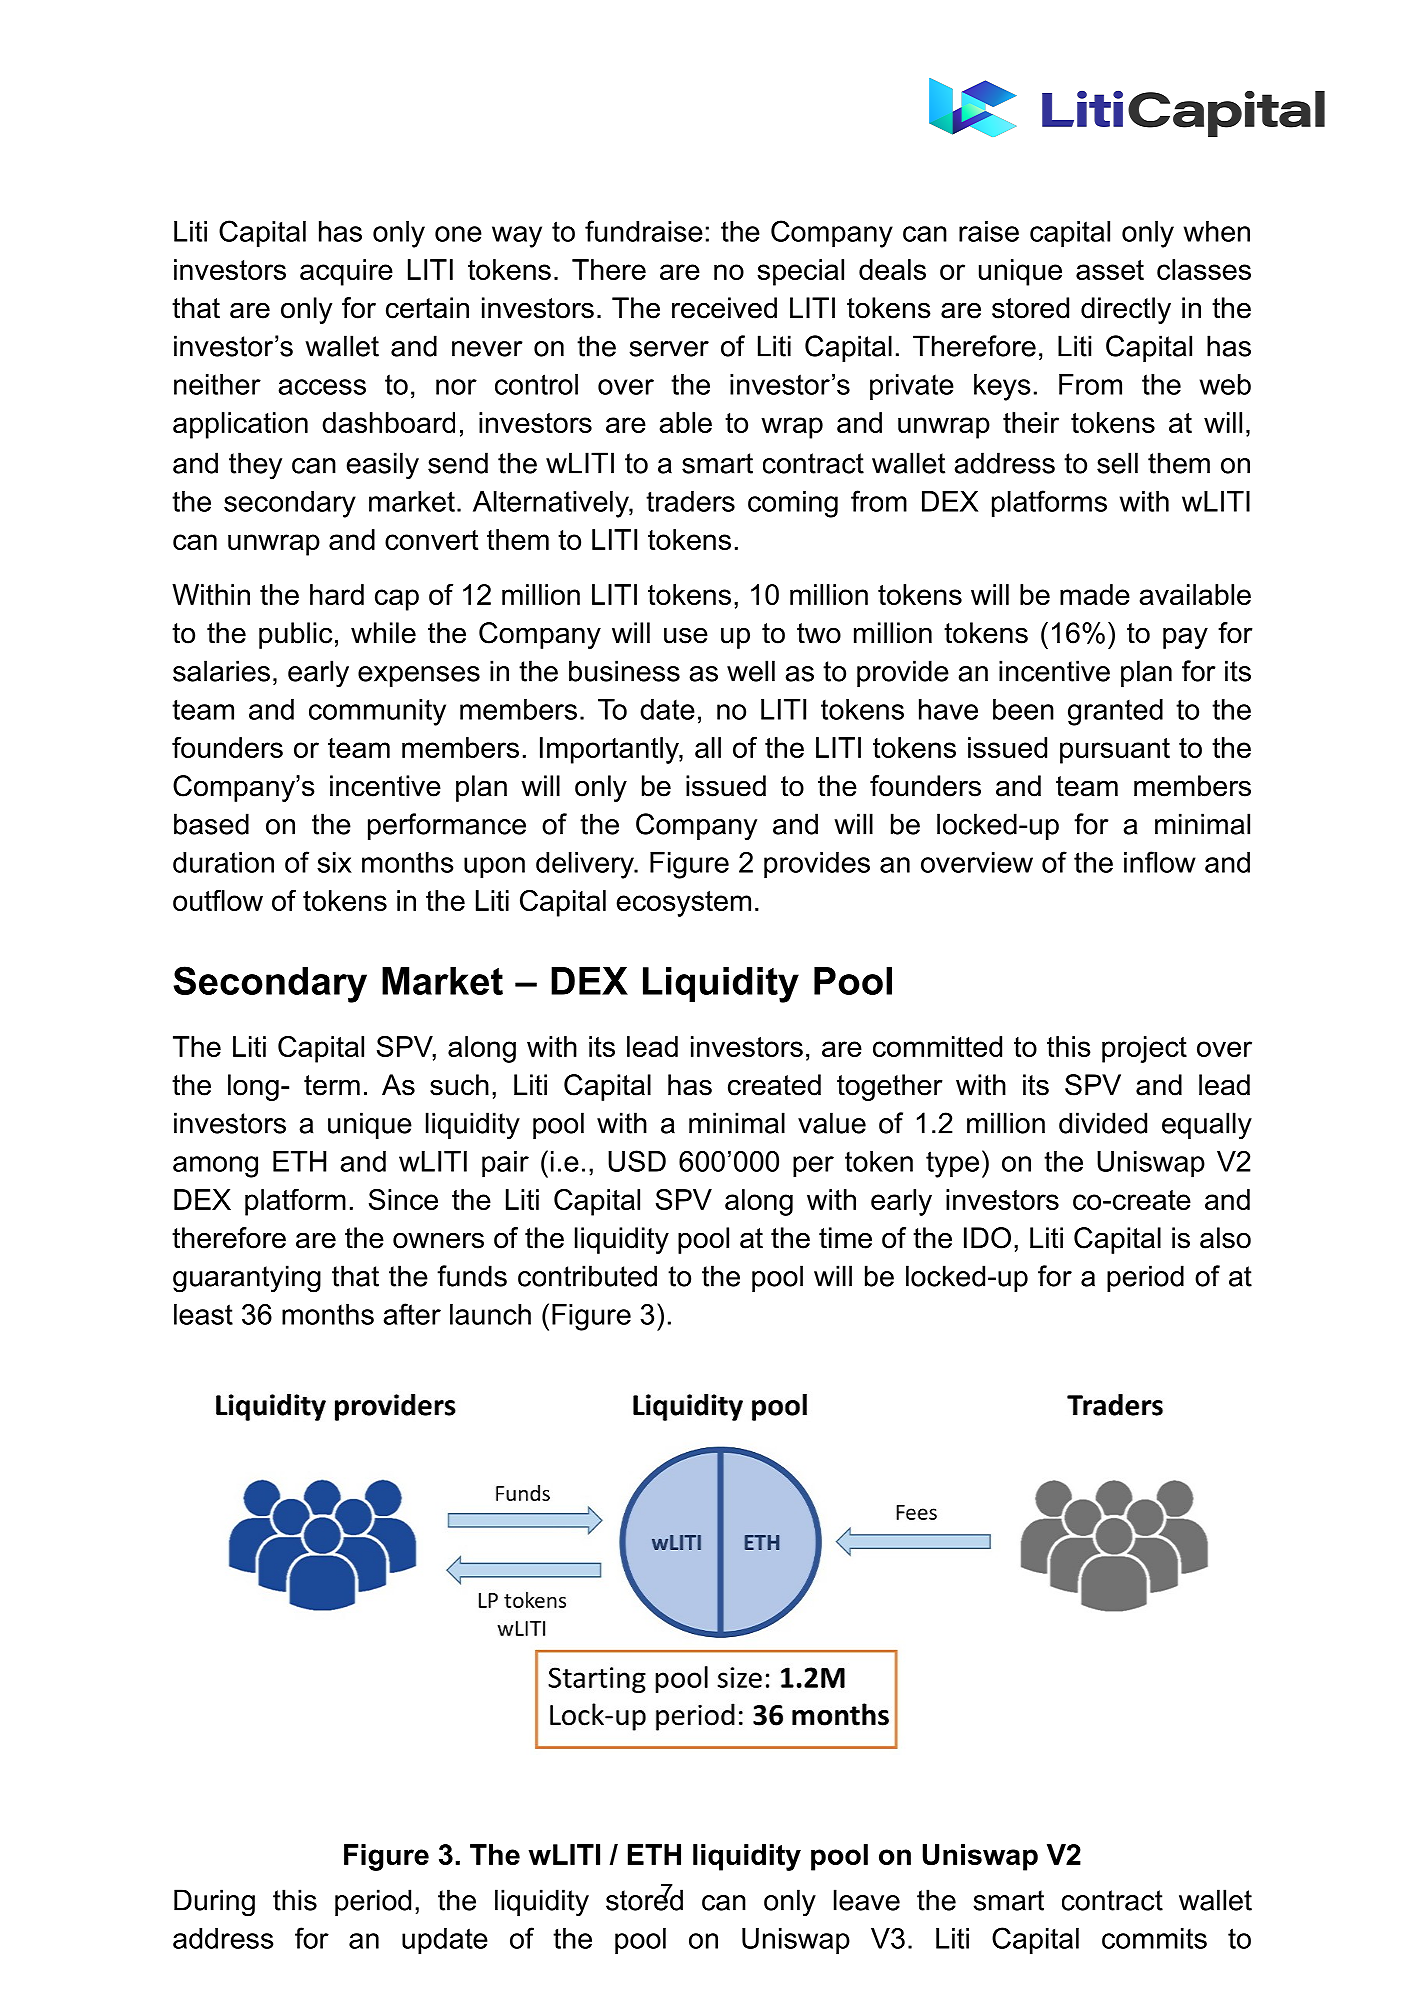 The height and width of the screenshot is (2013, 1423). Describe the element at coordinates (587, 1276) in the screenshot. I see `contributed` at that location.
